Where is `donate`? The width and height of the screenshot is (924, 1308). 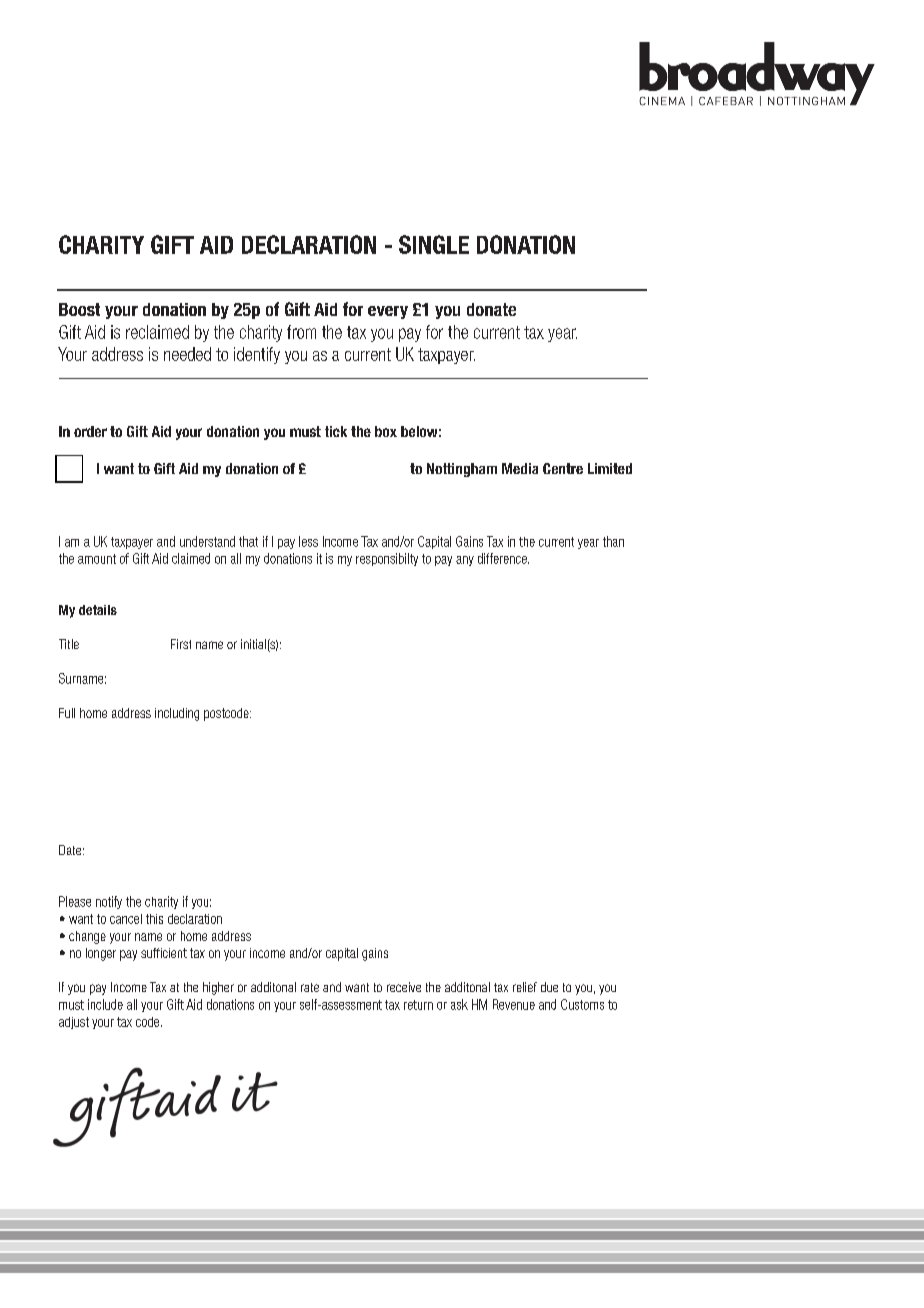
donate is located at coordinates (491, 309).
